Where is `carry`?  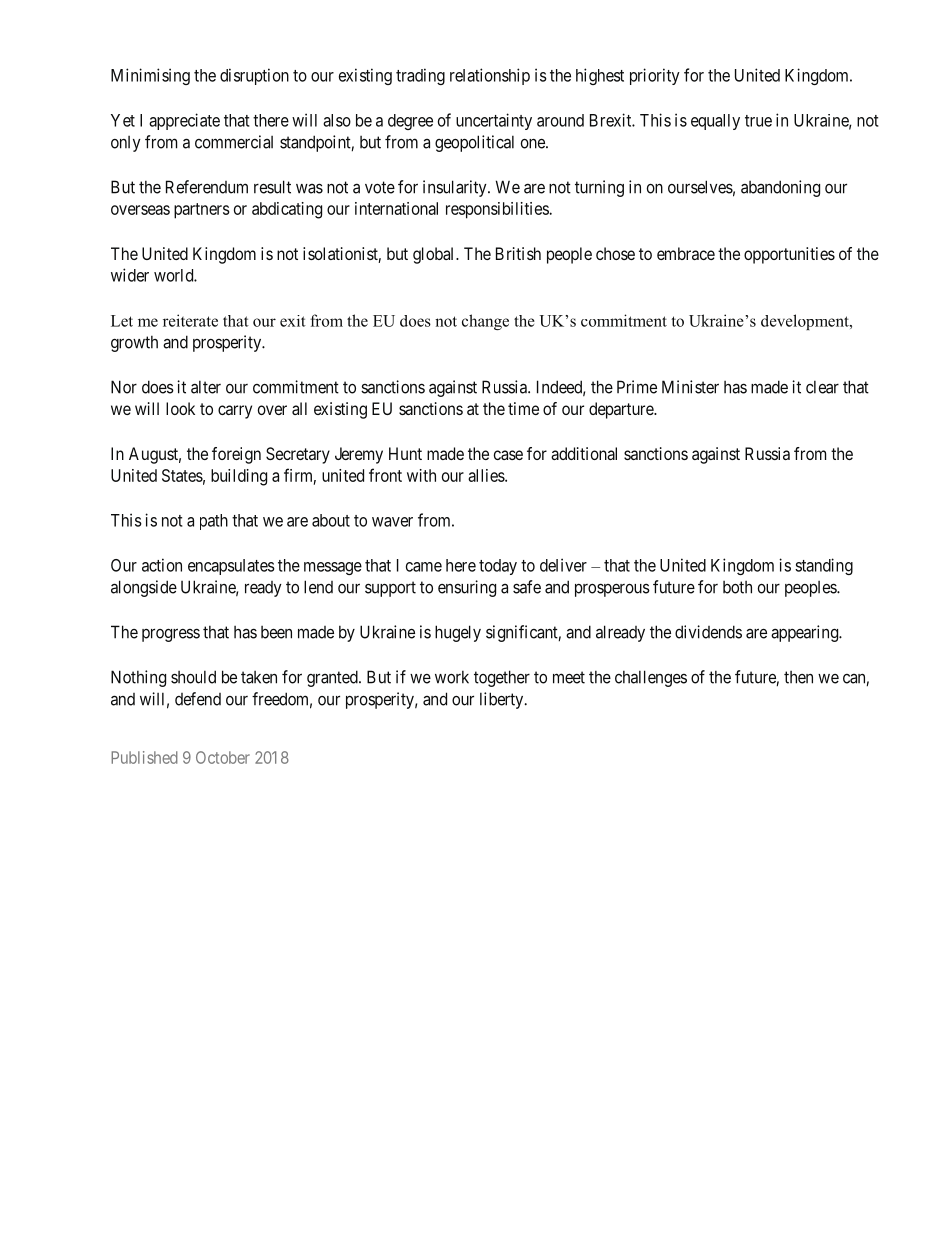
carry is located at coordinates (235, 412).
